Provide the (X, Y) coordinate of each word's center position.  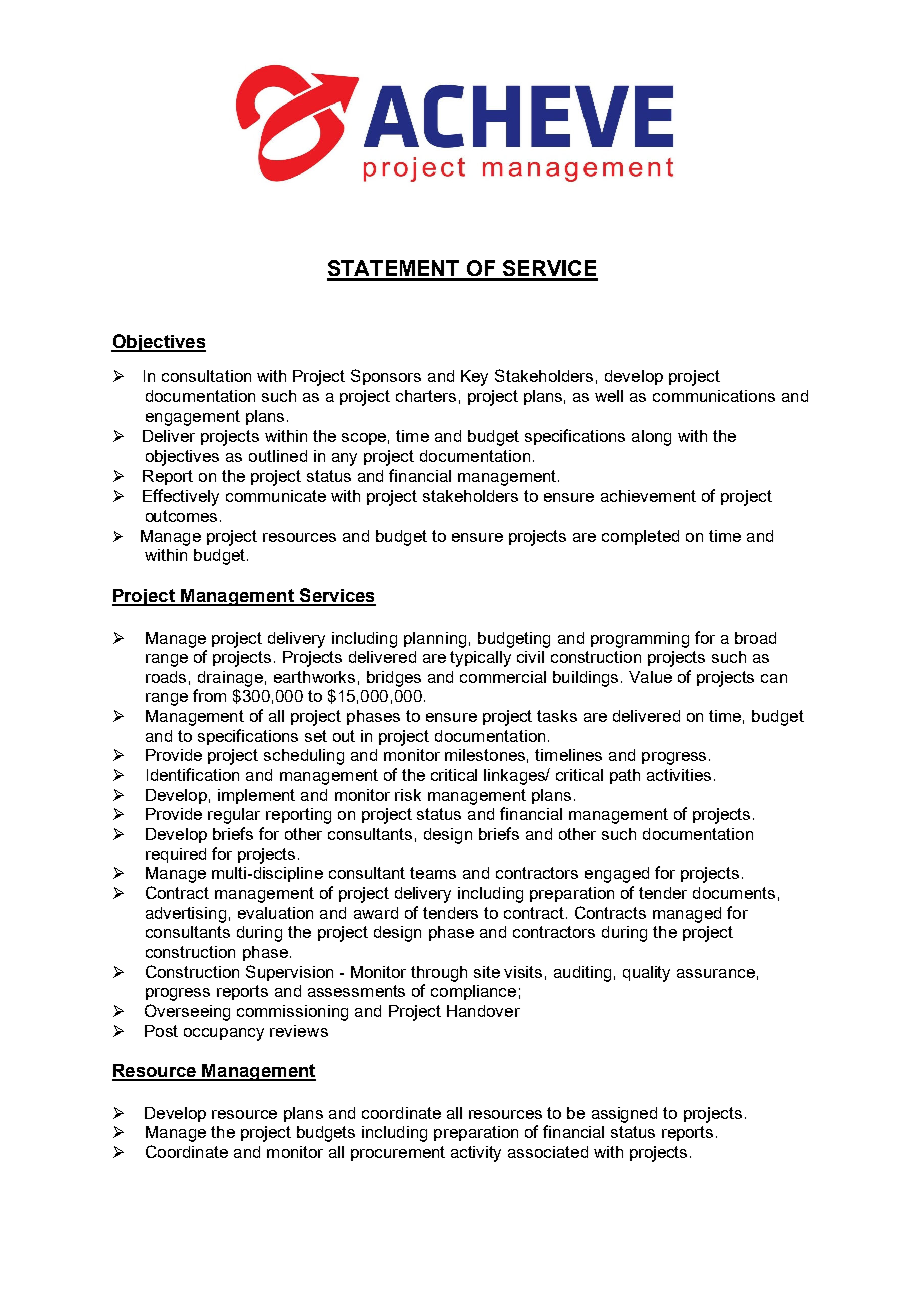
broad (755, 638)
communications (714, 396)
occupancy (224, 1034)
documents (734, 893)
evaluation (275, 913)
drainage (230, 679)
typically (480, 659)
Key (474, 378)
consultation (206, 376)
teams (433, 873)
